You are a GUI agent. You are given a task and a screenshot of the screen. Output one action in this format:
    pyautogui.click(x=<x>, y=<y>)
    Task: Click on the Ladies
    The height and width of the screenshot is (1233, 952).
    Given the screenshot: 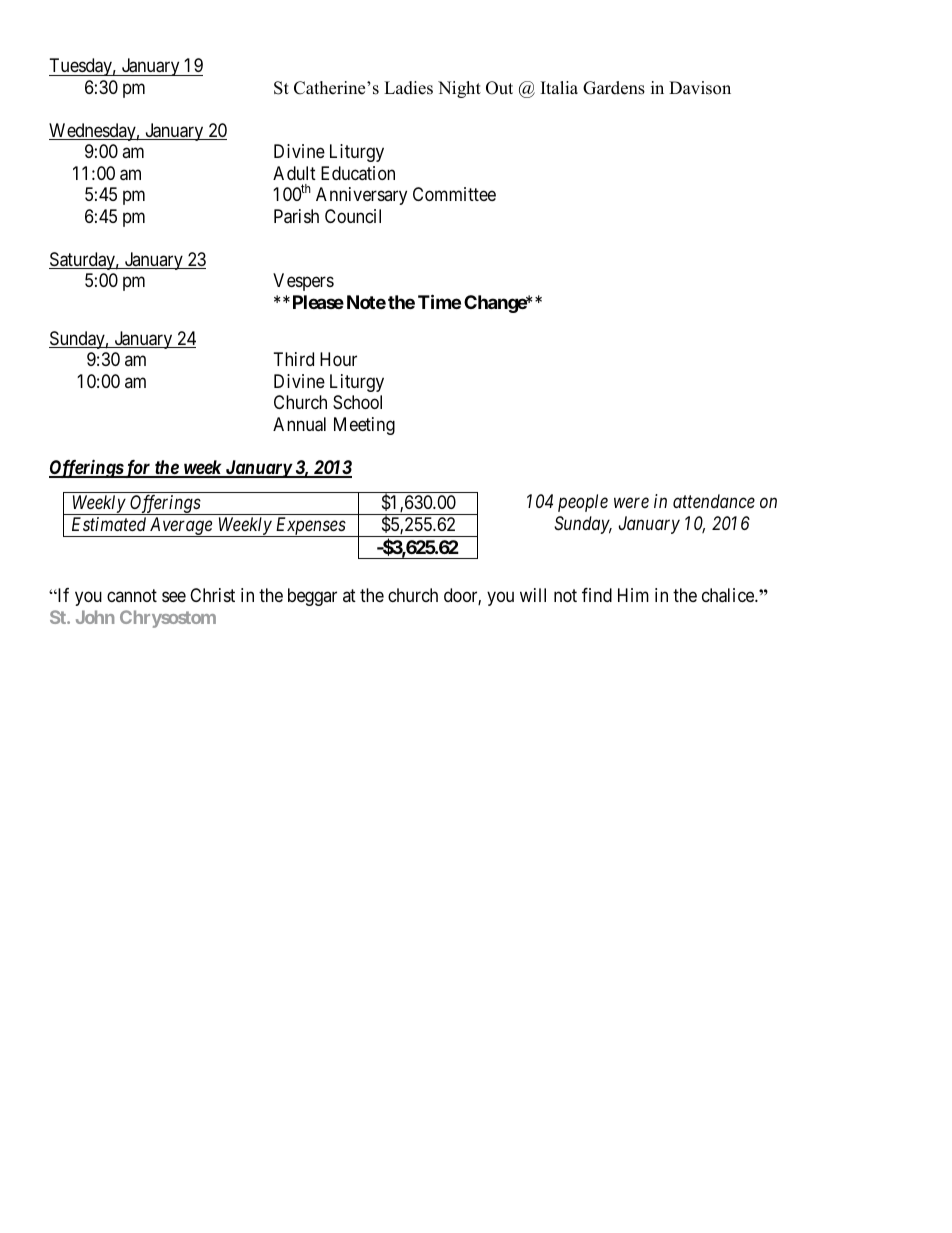 What is the action you would take?
    pyautogui.click(x=408, y=88)
